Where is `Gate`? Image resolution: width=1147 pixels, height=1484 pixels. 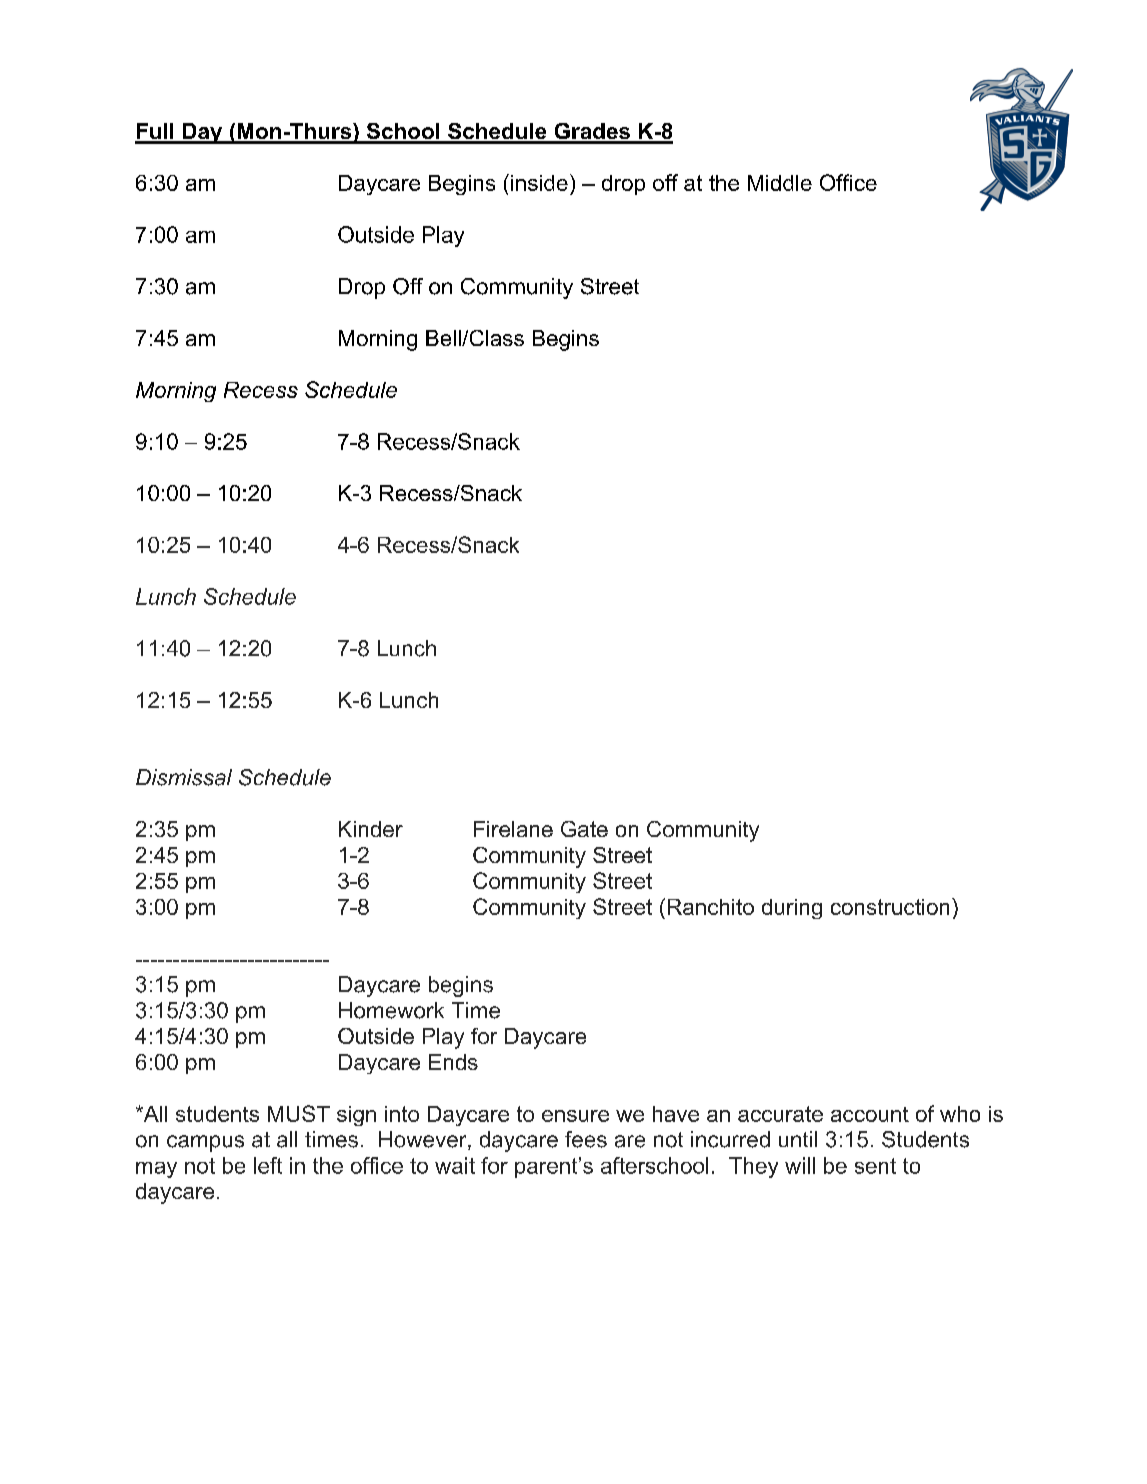
Gate is located at coordinates (584, 829).
